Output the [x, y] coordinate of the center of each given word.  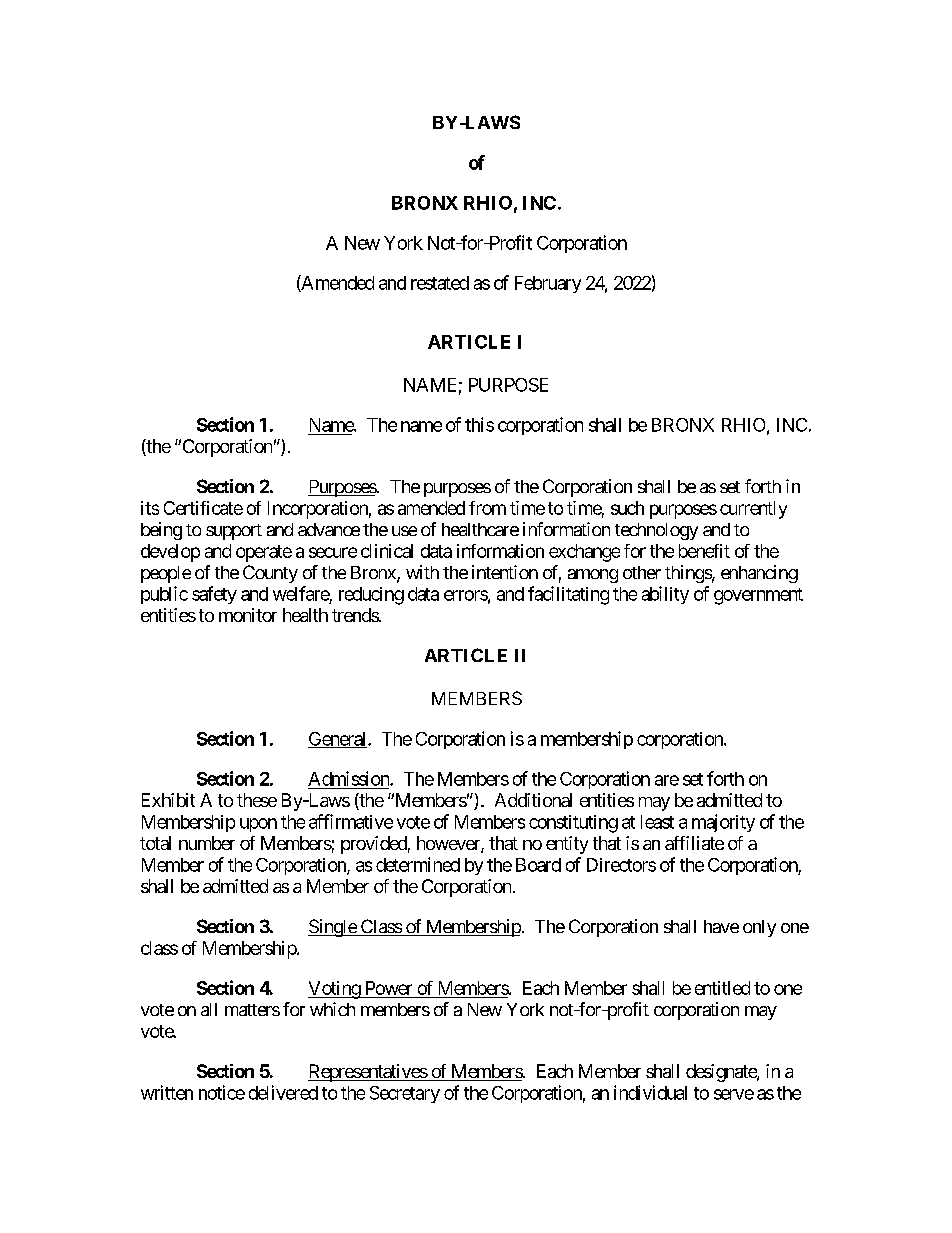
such [627, 508]
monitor [248, 615]
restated [440, 283]
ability [665, 595]
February [548, 284]
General [338, 740]
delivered [283, 1092]
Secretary [405, 1094]
